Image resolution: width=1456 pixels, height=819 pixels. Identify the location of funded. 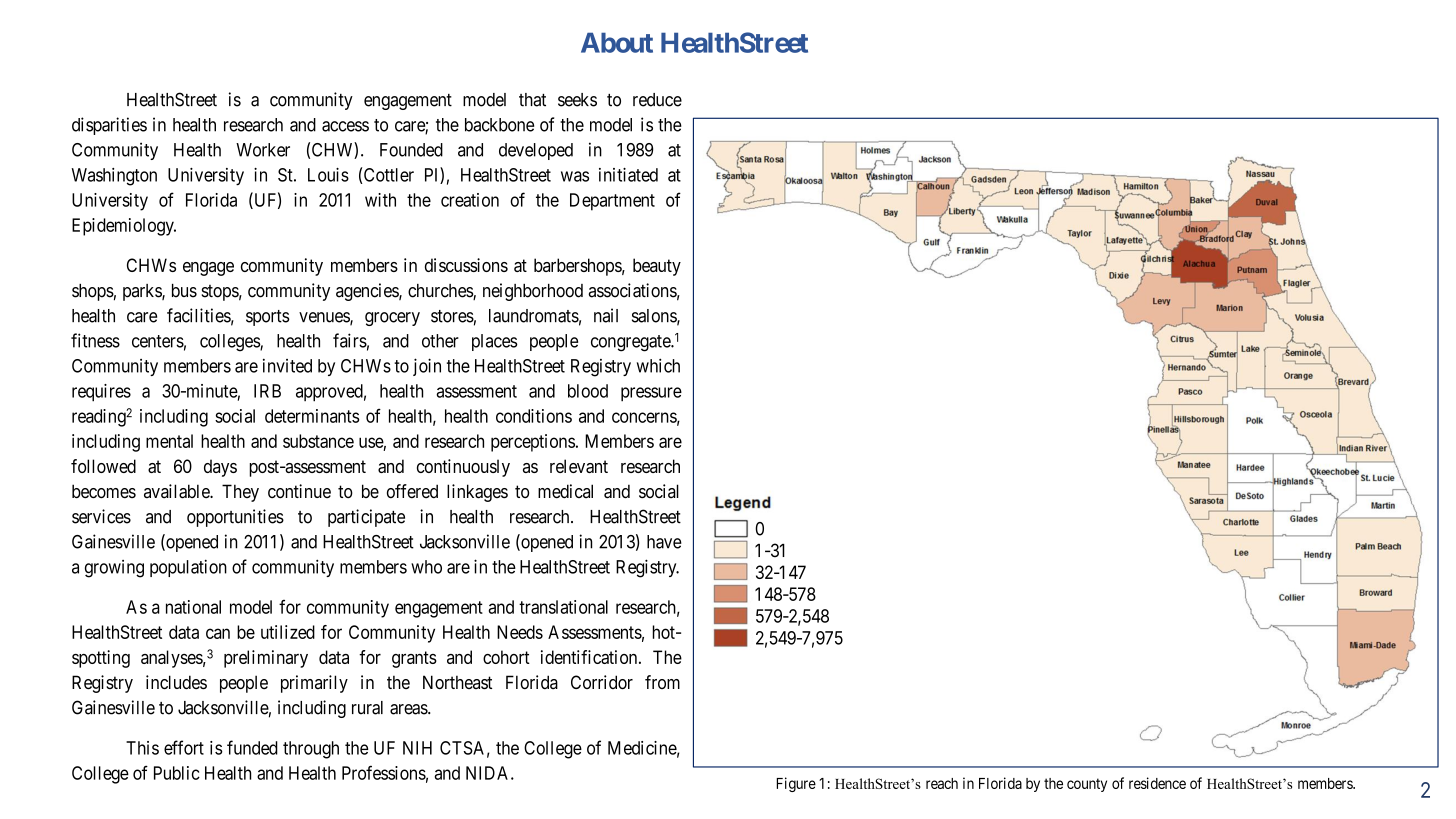
(252, 747).
